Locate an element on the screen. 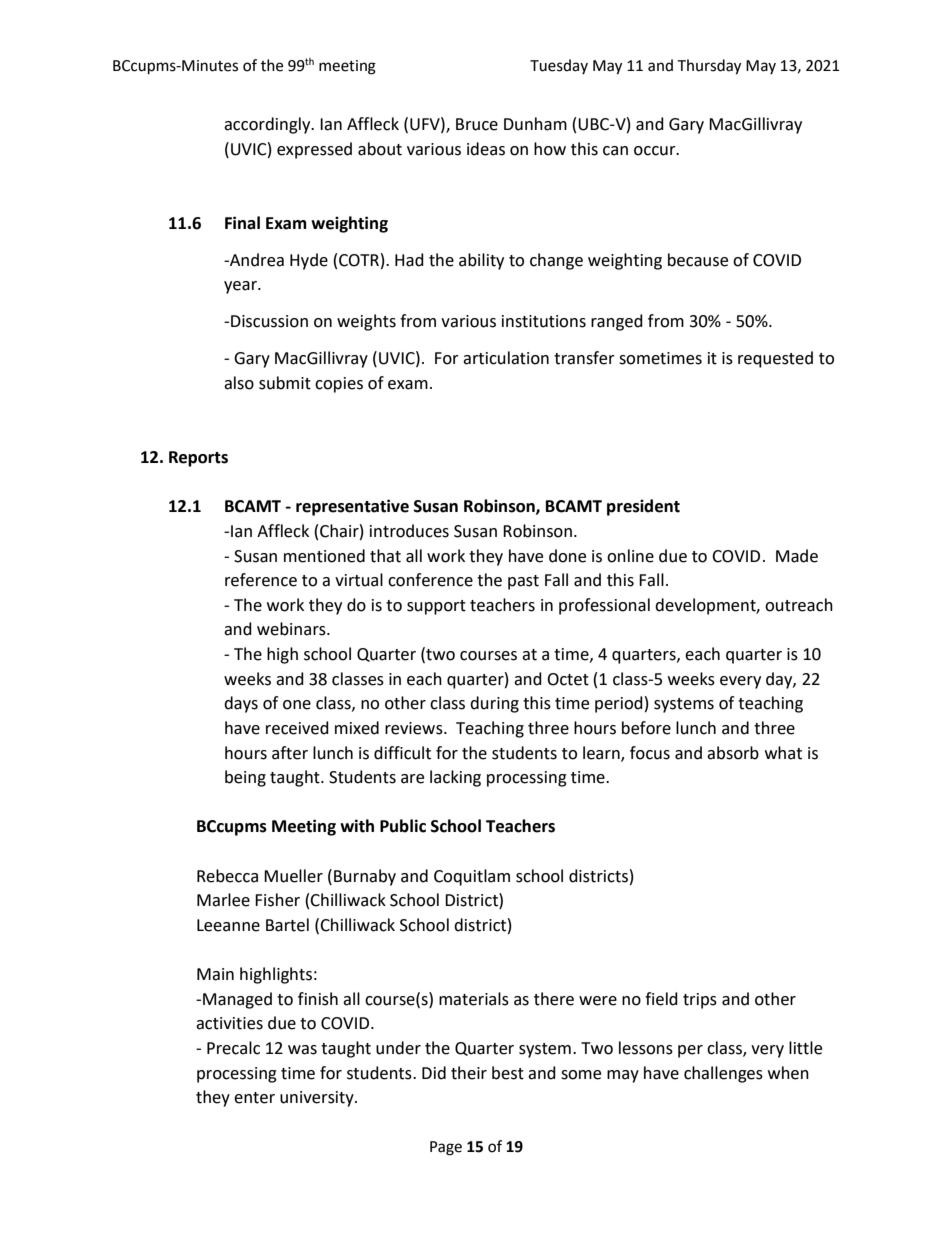 The width and height of the screenshot is (952, 1233). past is located at coordinates (523, 582).
